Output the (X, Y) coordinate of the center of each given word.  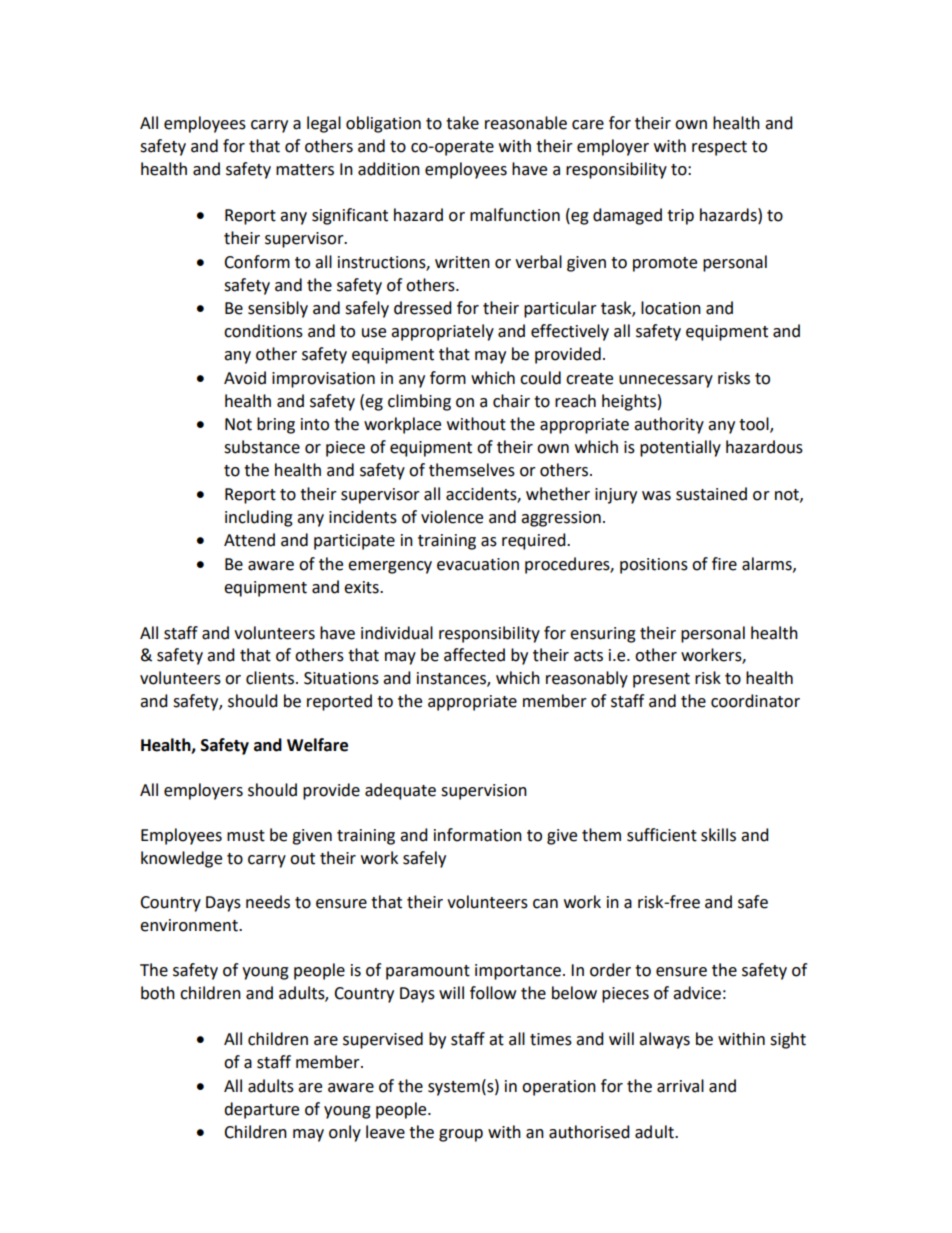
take (462, 123)
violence (452, 517)
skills (718, 835)
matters (305, 170)
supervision (484, 792)
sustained (711, 494)
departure (261, 1110)
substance (262, 447)
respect (719, 148)
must (246, 836)
